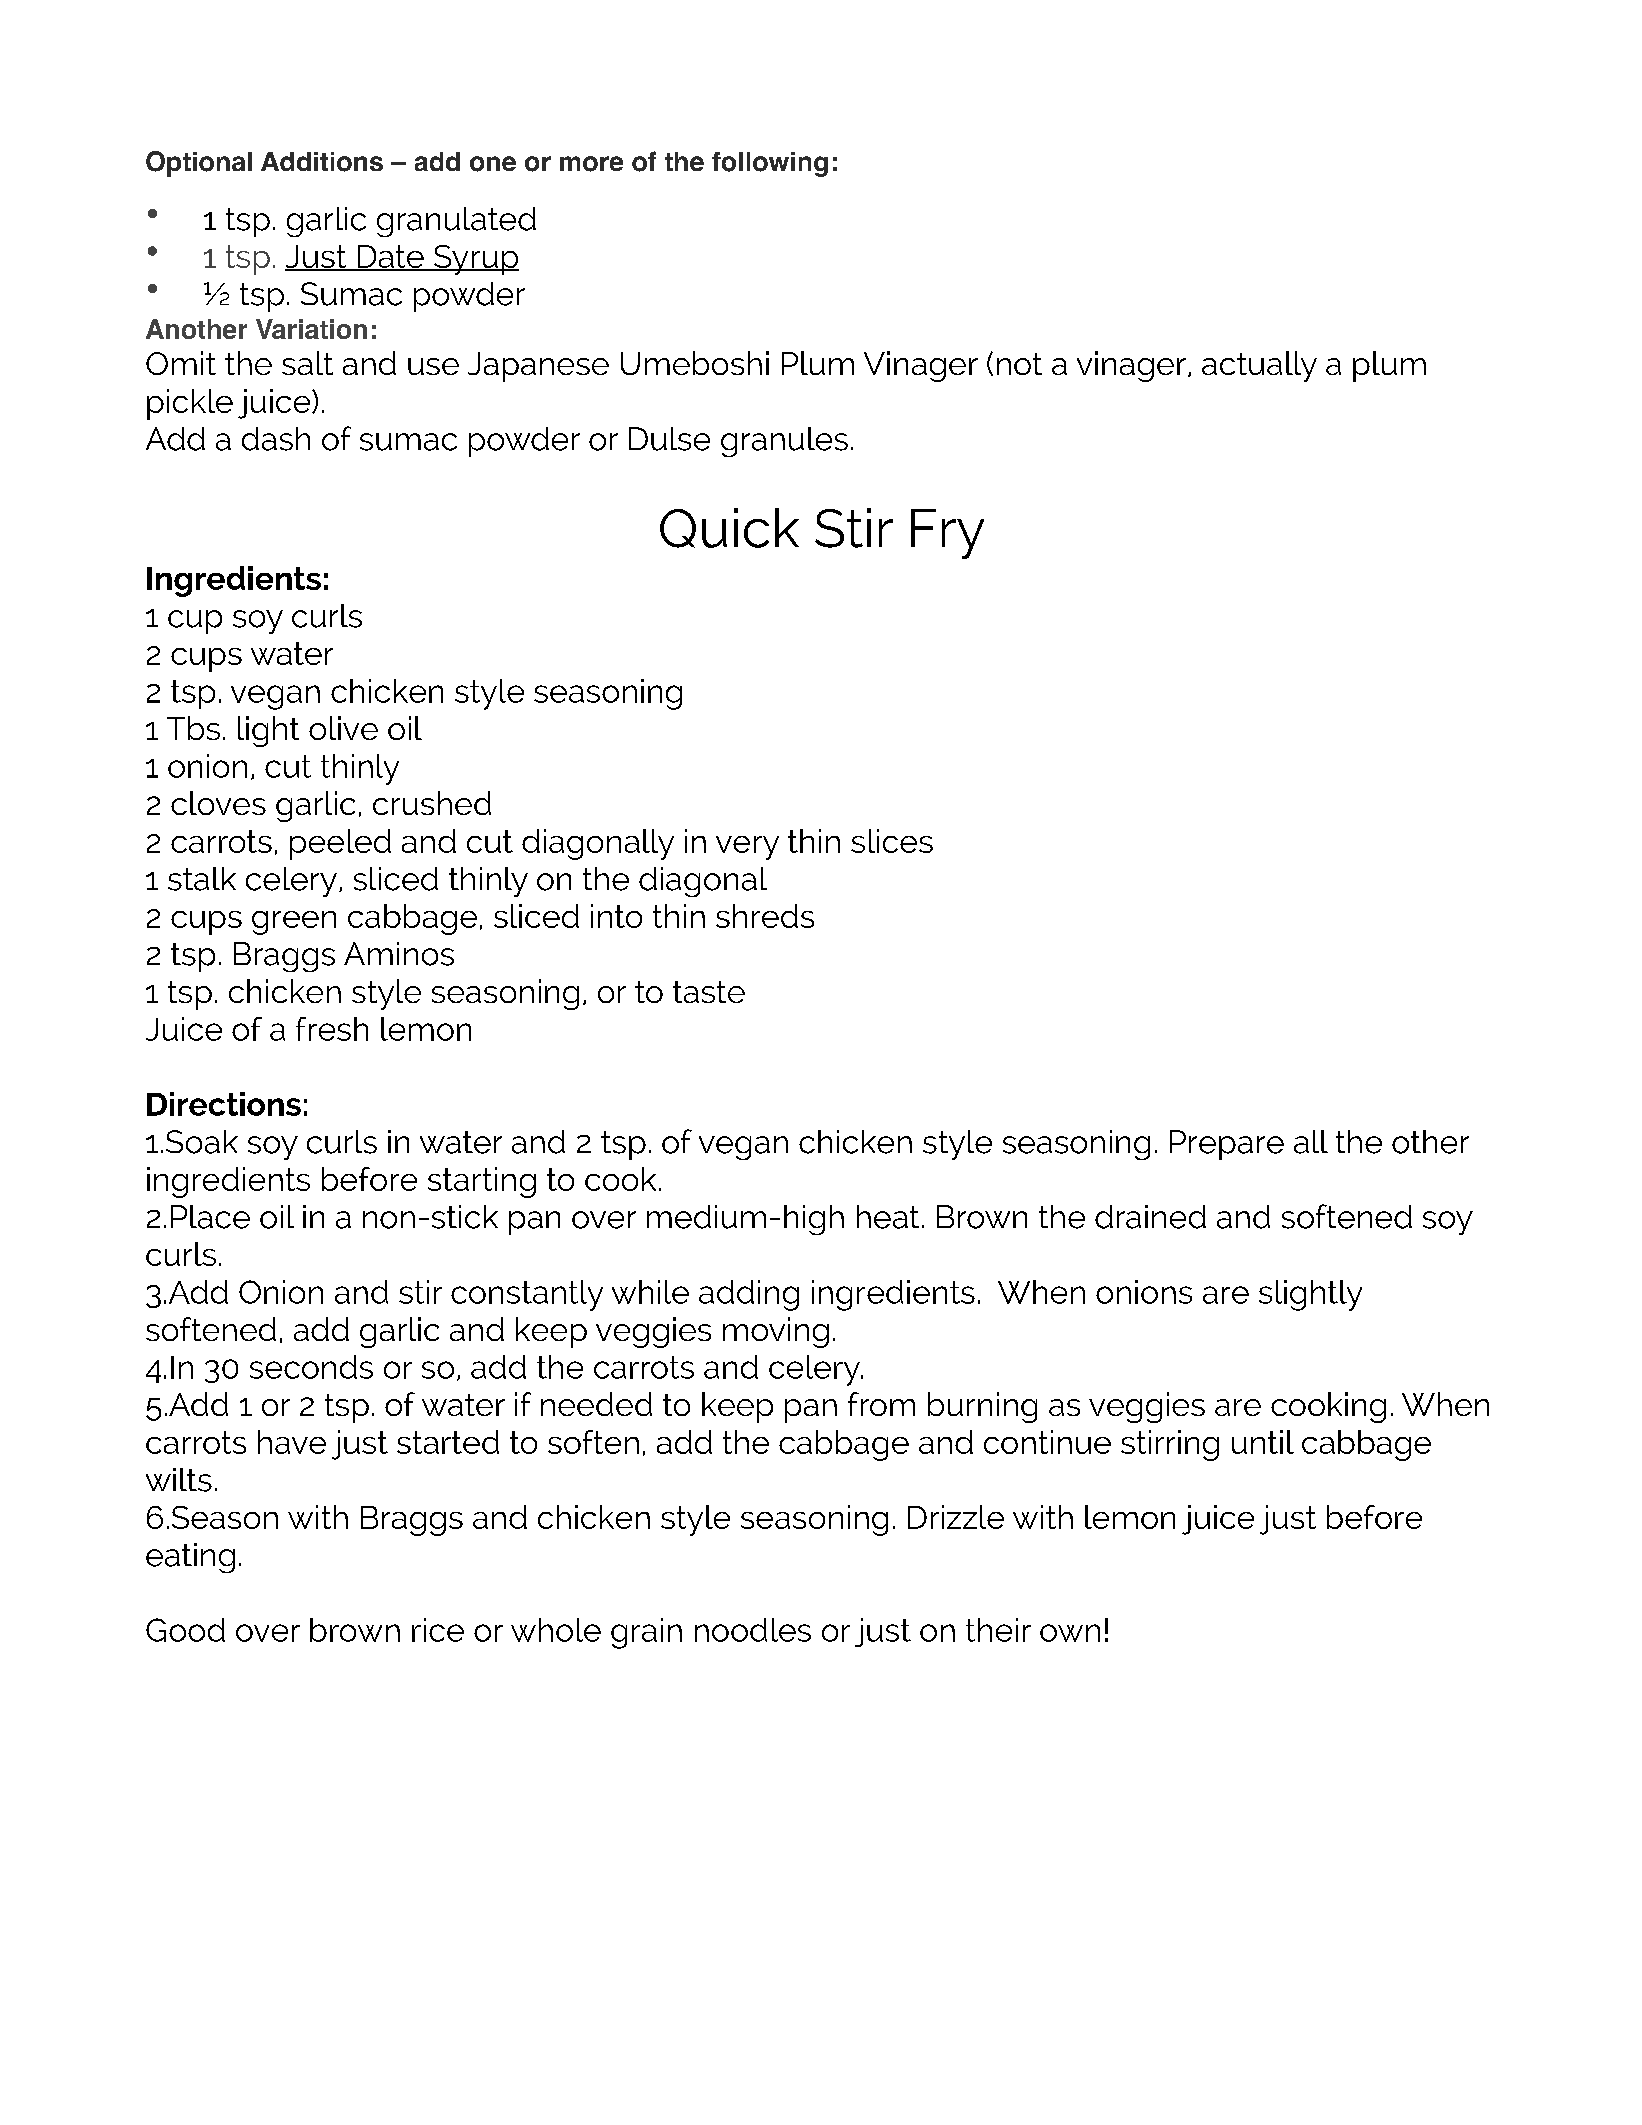 The height and width of the image is (2125, 1642). Describe the element at coordinates (190, 1558) in the image. I see `eating` at that location.
